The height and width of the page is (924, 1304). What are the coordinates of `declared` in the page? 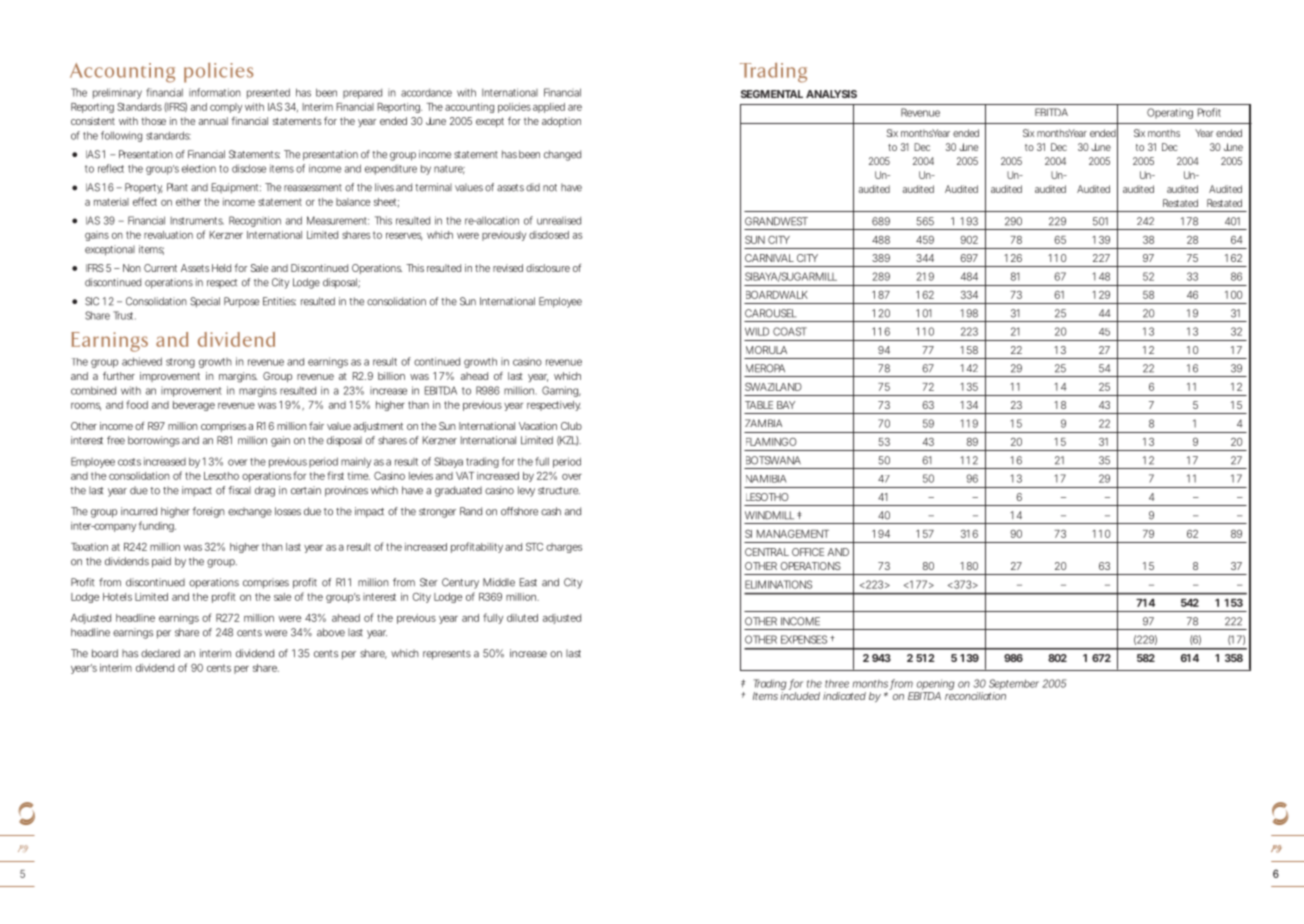 It's located at (160, 653).
